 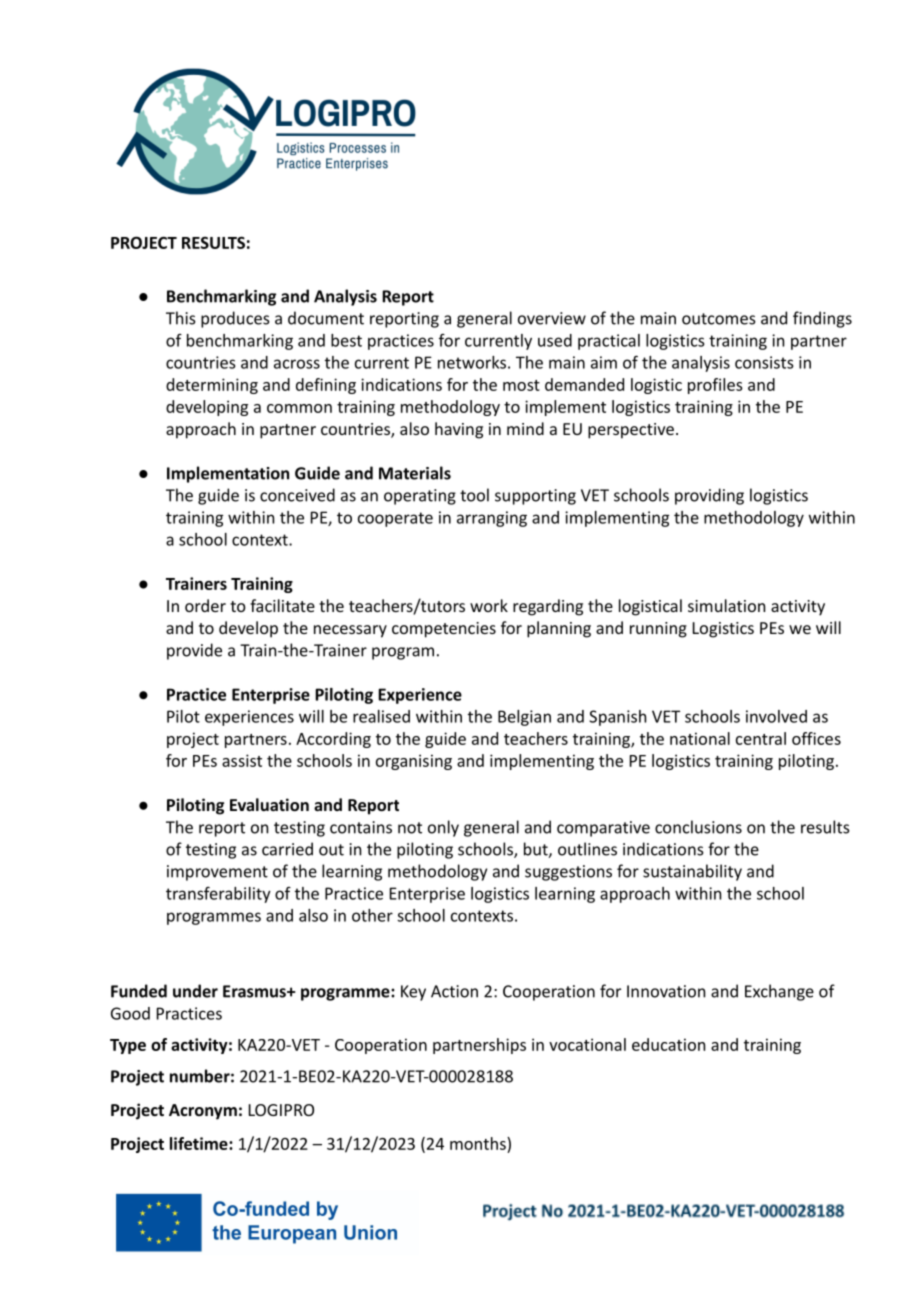 I want to click on simulation, so click(x=726, y=605).
